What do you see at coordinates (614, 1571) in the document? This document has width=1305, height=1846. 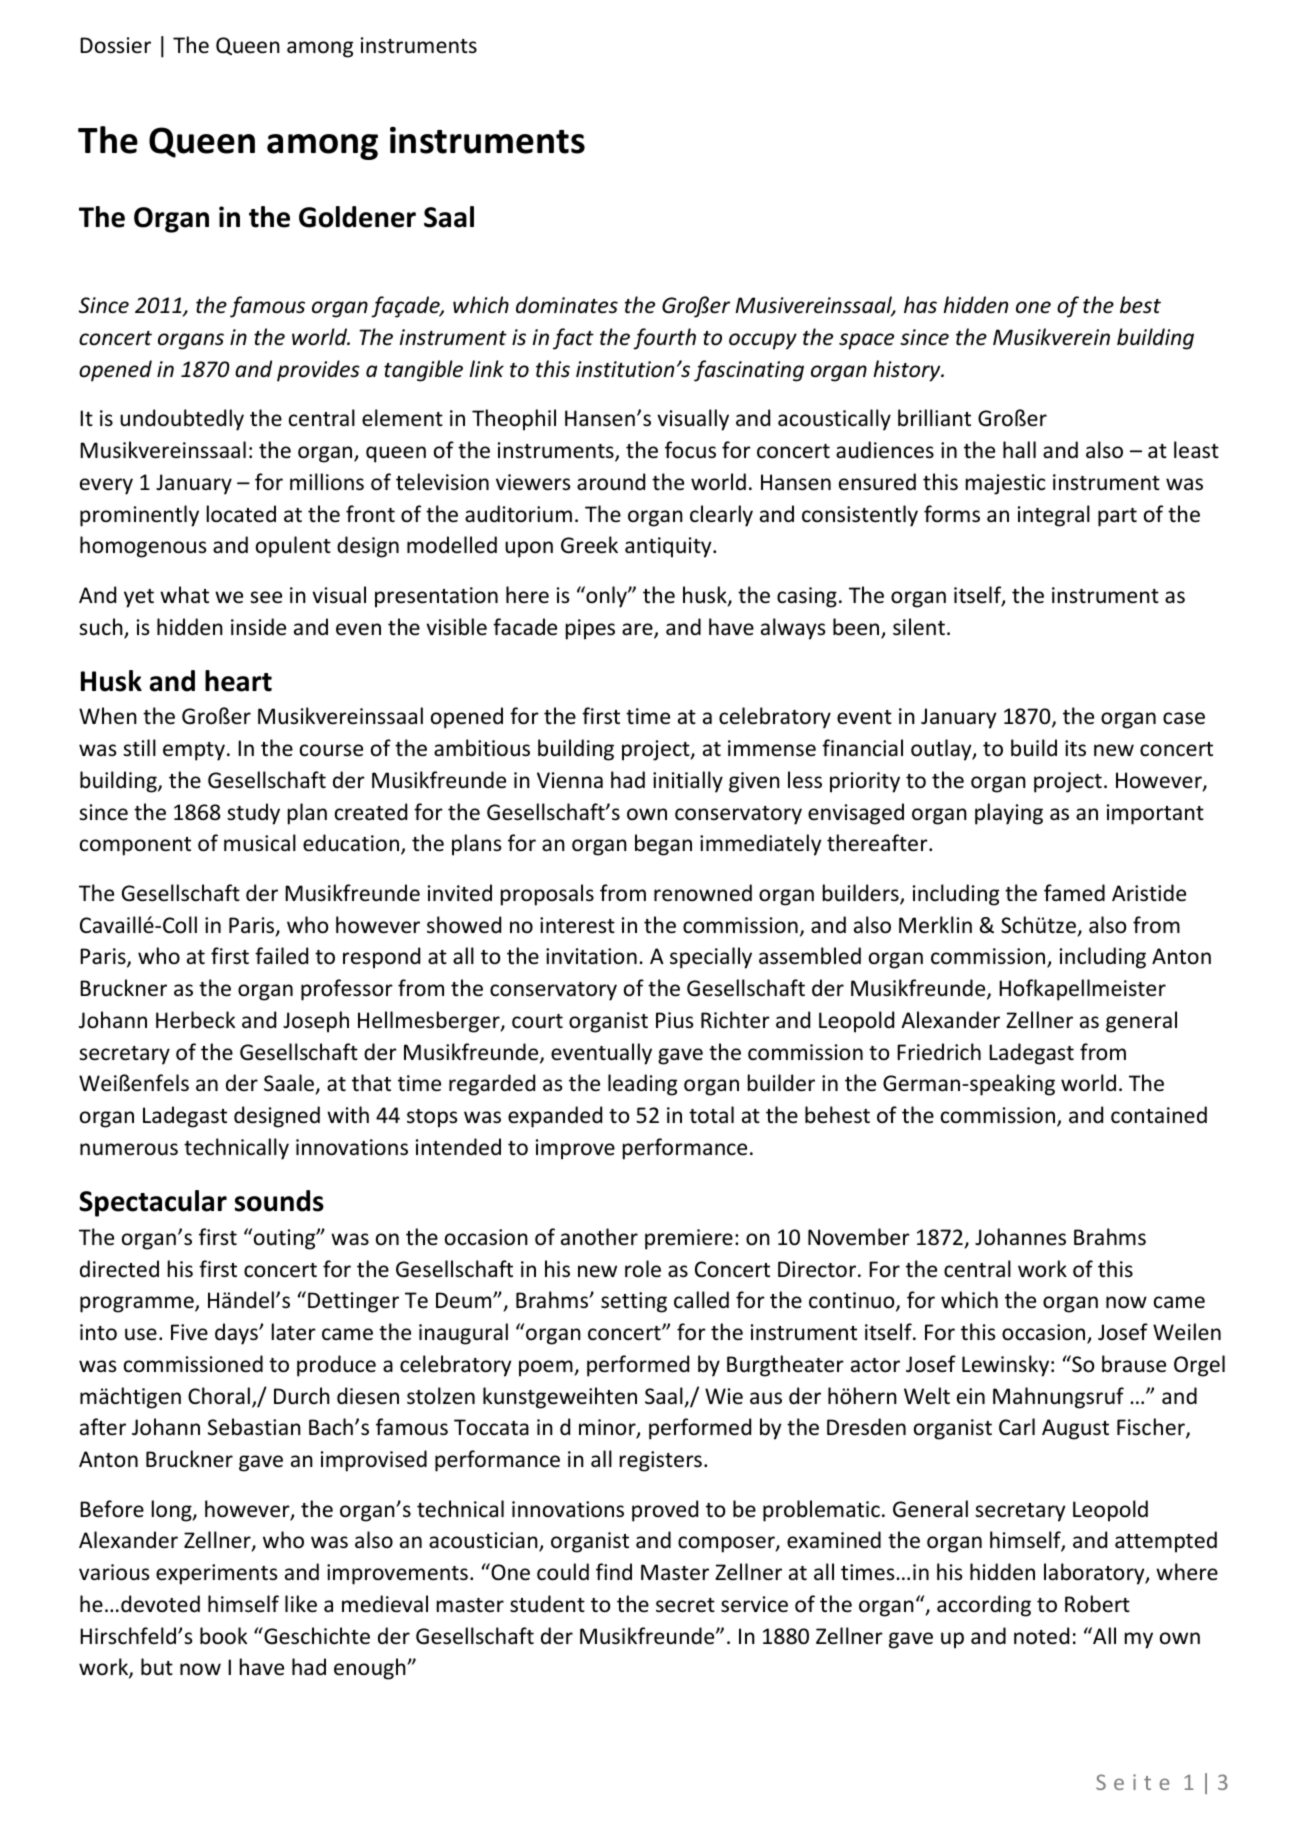 I see `find` at bounding box center [614, 1571].
